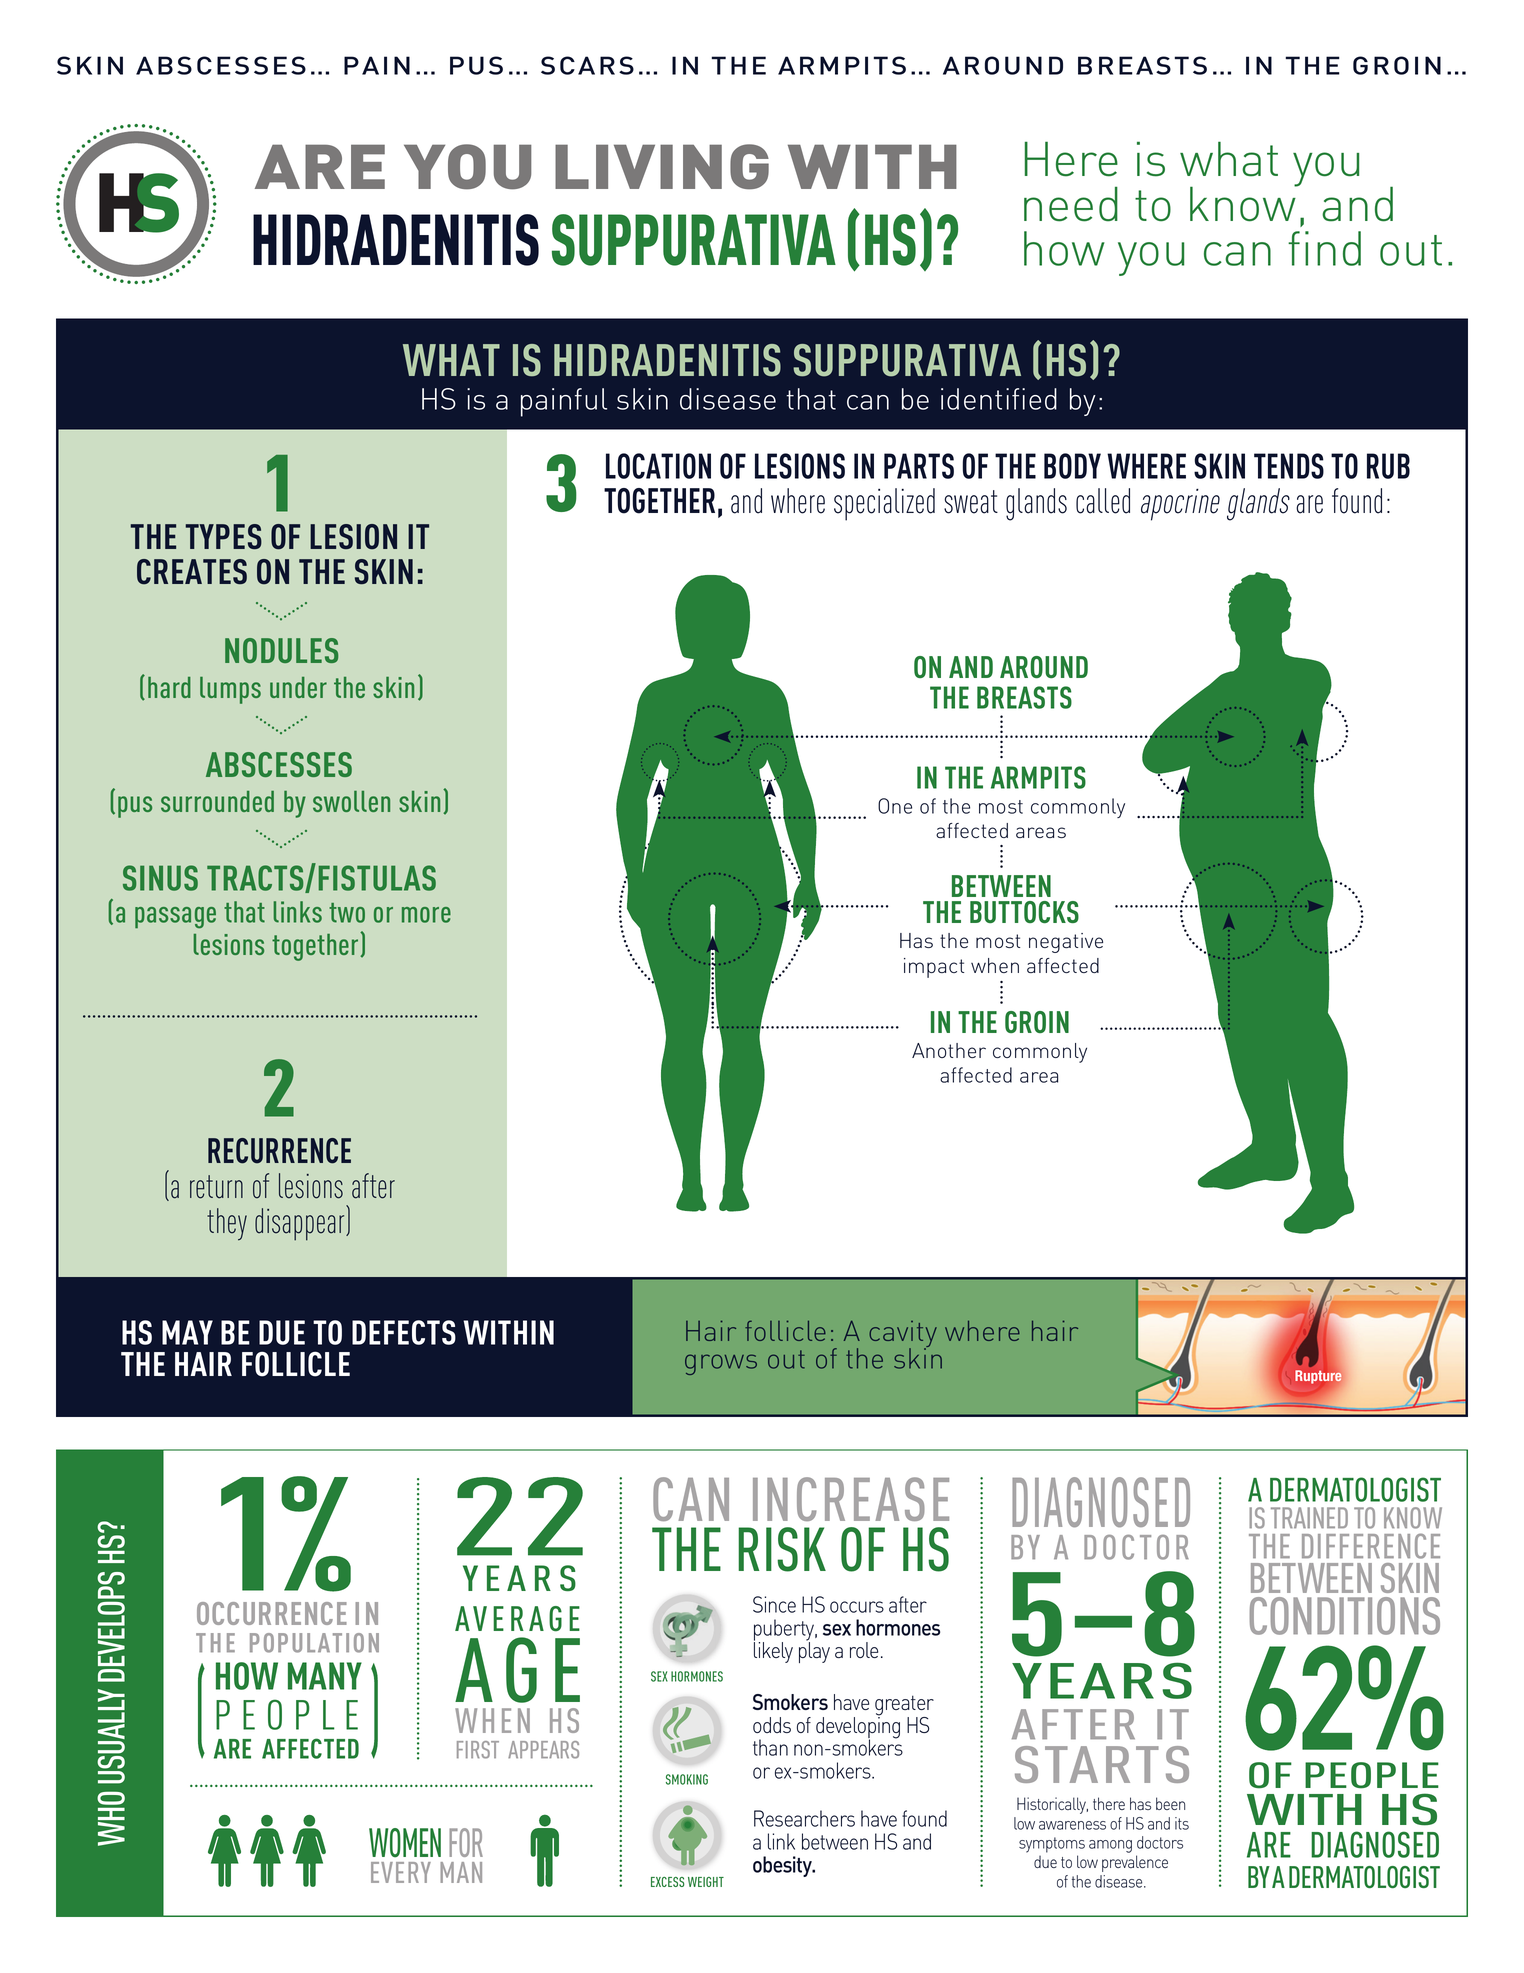 The height and width of the screenshot is (1973, 1524). What do you see at coordinates (587, 65) in the screenshot?
I see `SCARS` at bounding box center [587, 65].
